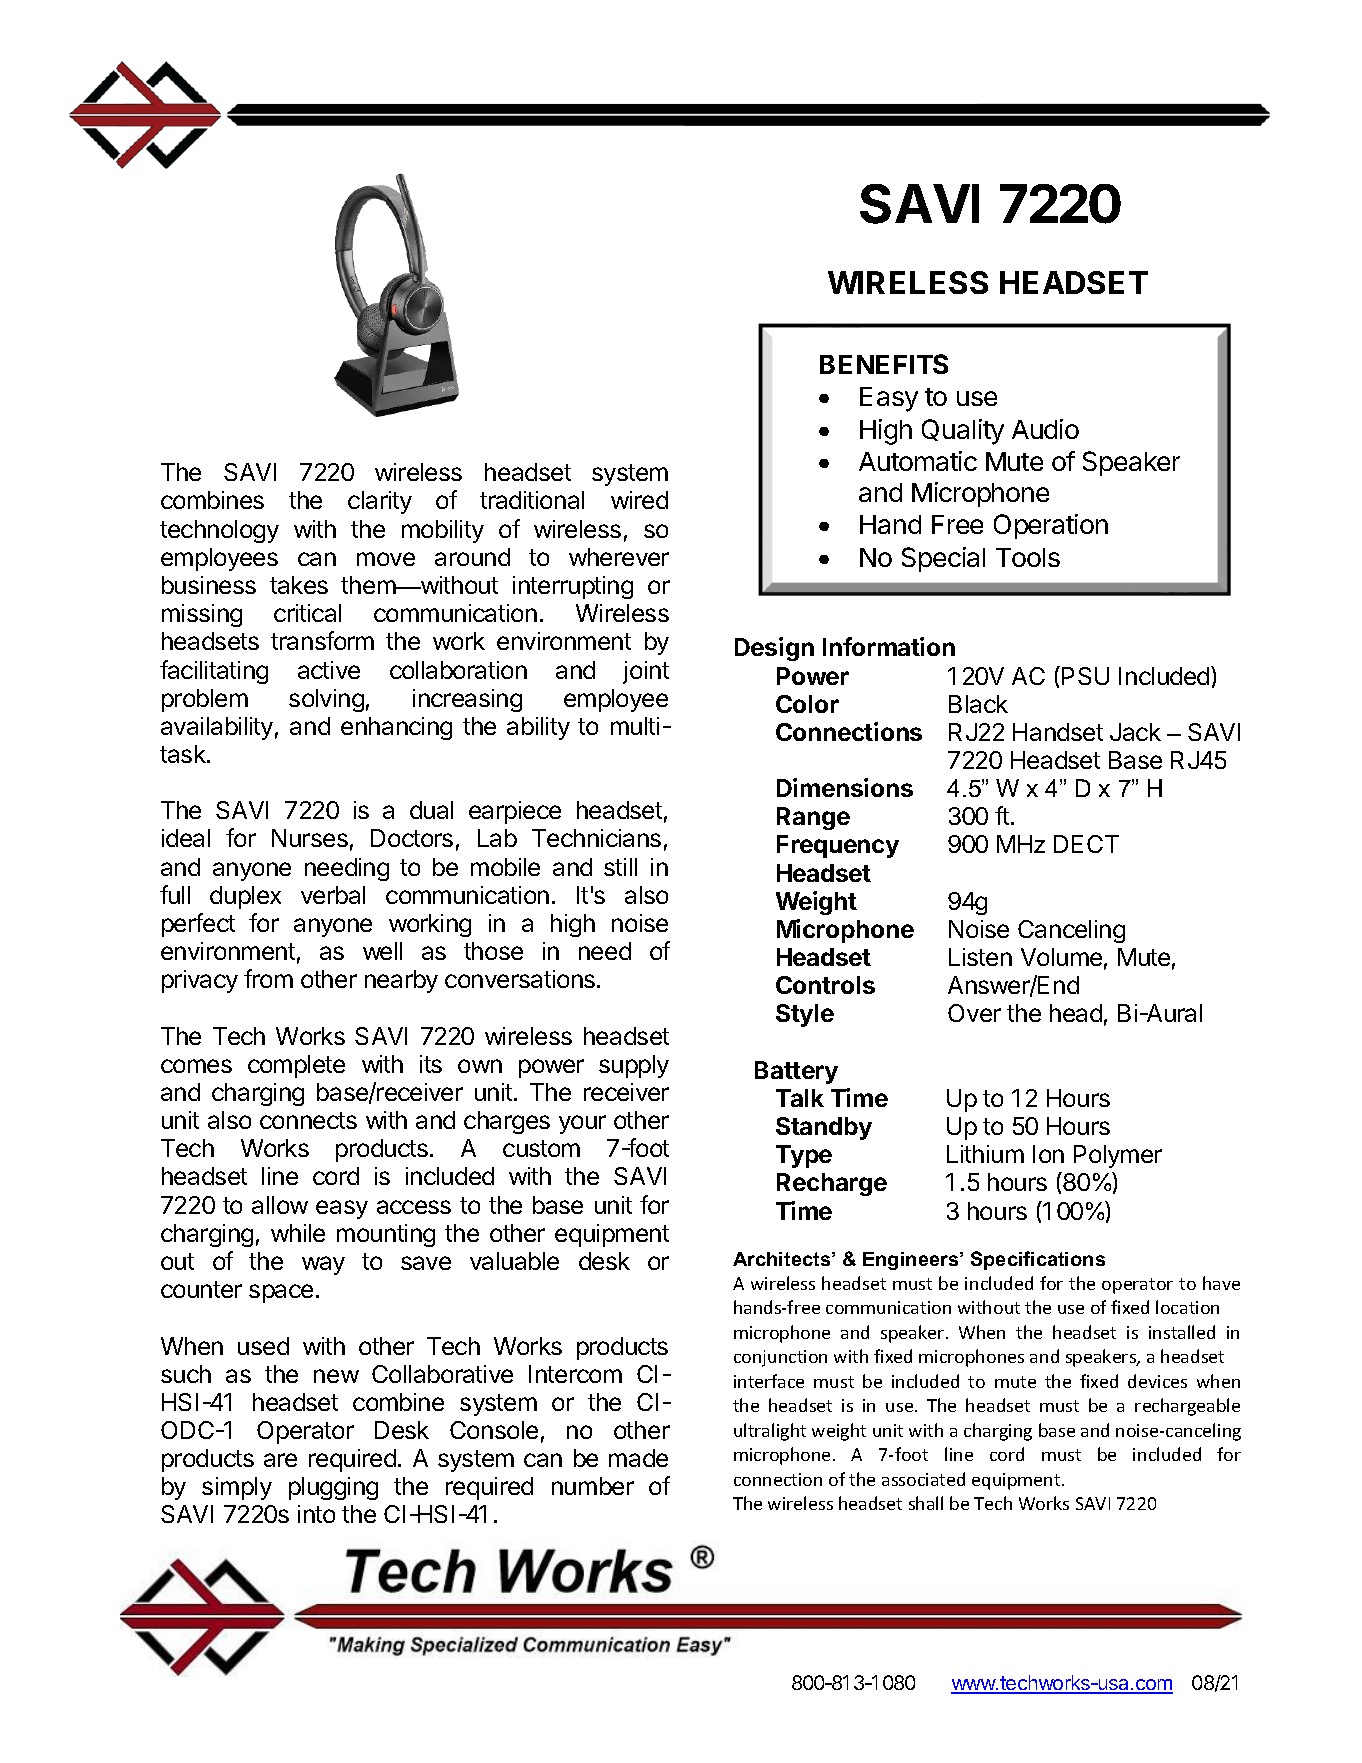  I want to click on made, so click(638, 1458).
